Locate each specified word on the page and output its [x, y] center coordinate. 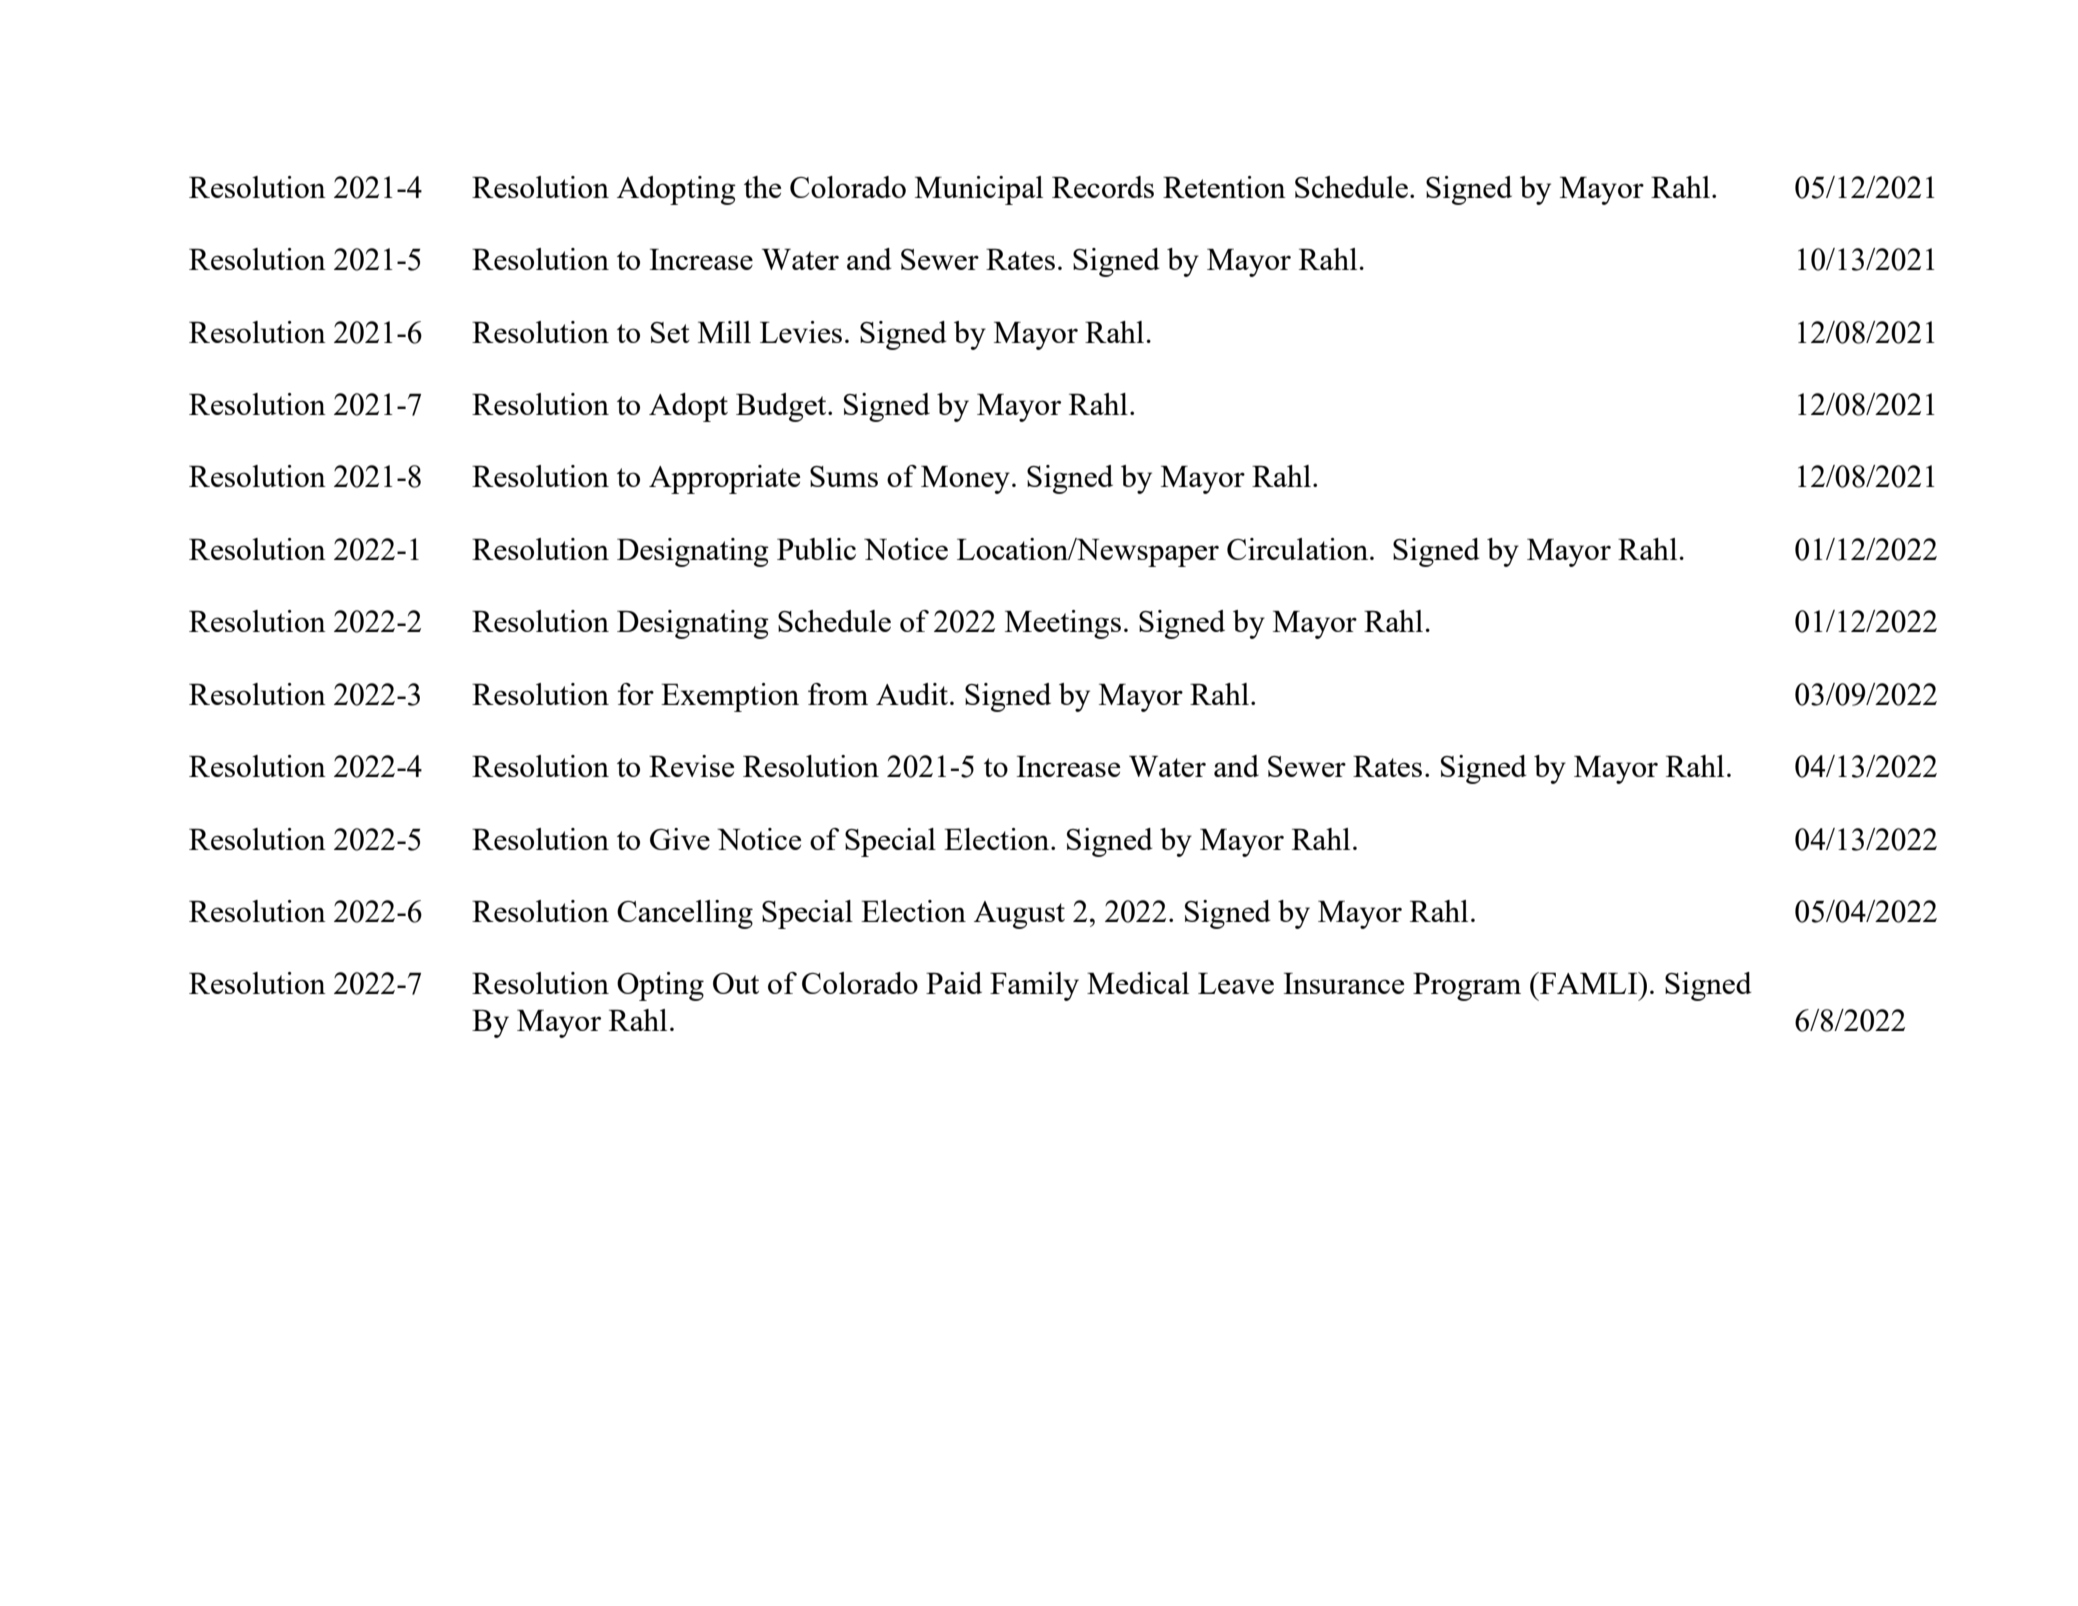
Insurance [1344, 983]
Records [1103, 187]
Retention [1224, 187]
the [762, 187]
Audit [912, 694]
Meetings [1063, 624]
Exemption [730, 697]
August [1019, 915]
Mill [724, 332]
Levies [801, 332]
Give [680, 839]
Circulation [1299, 549]
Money [965, 480]
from [838, 694]
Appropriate [724, 479]
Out [736, 983]
